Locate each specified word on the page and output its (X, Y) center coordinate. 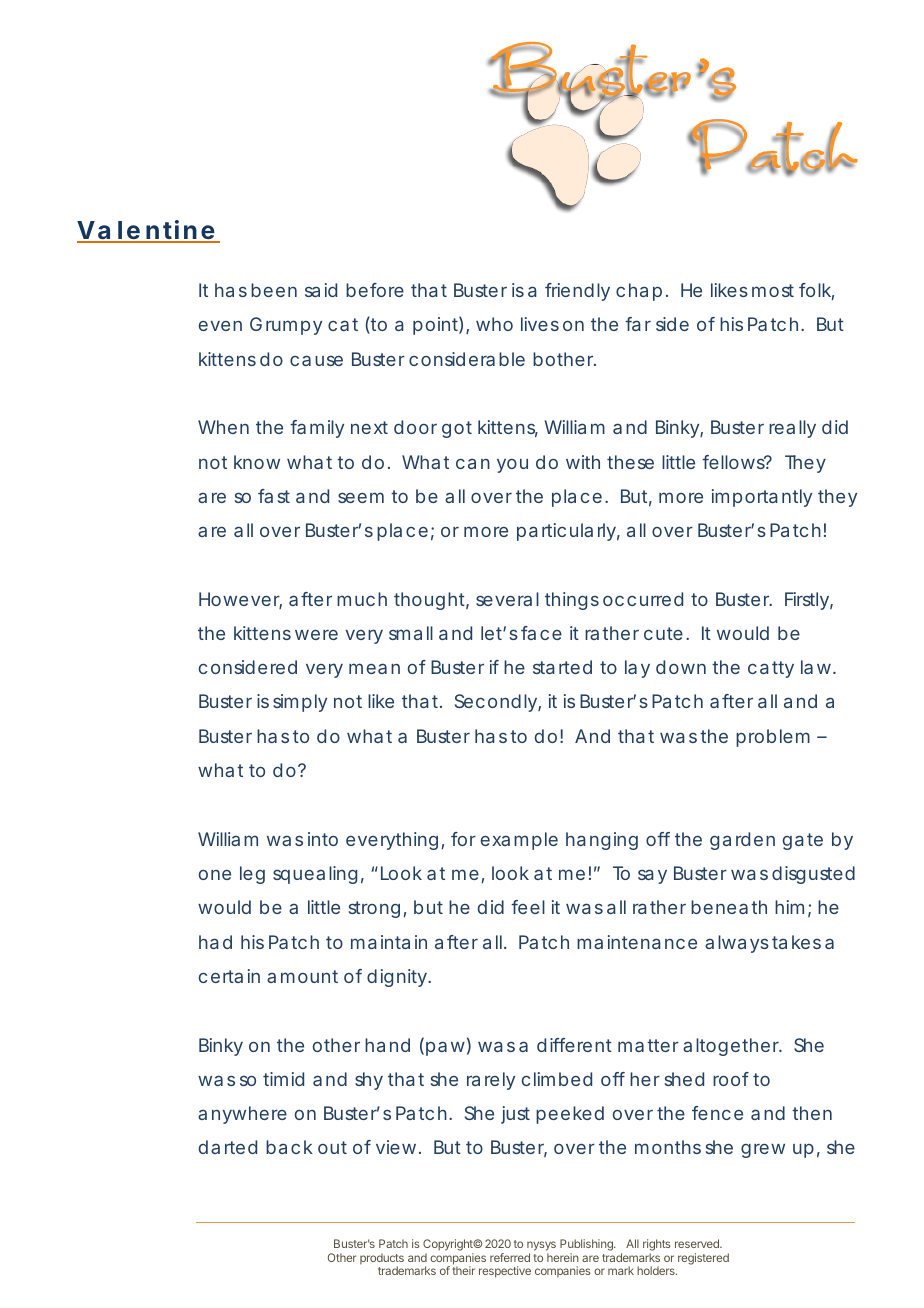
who (494, 324)
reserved (698, 1243)
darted (228, 1147)
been (274, 290)
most (773, 290)
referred (510, 1257)
